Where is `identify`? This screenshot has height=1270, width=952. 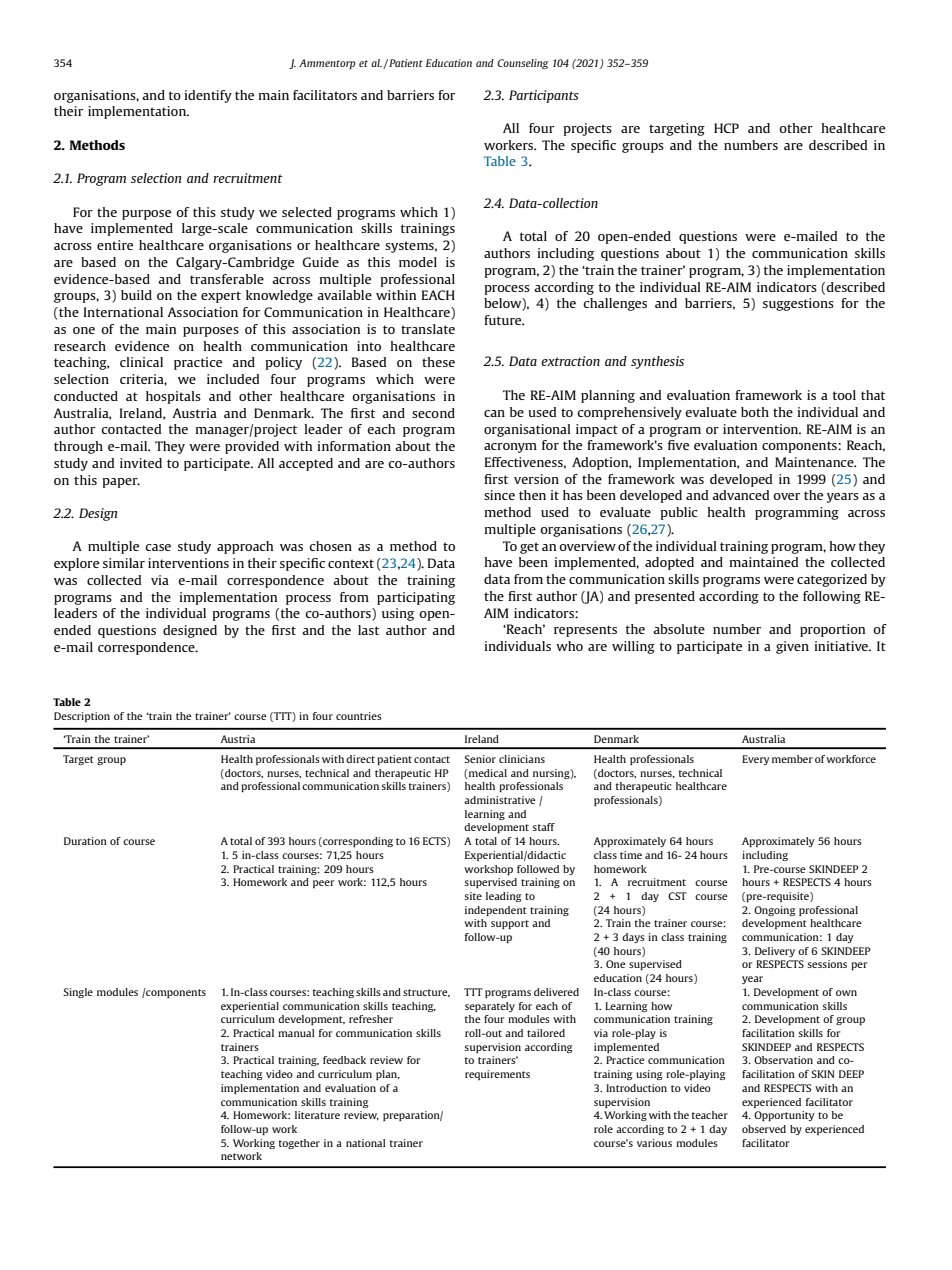 identify is located at coordinates (208, 96).
